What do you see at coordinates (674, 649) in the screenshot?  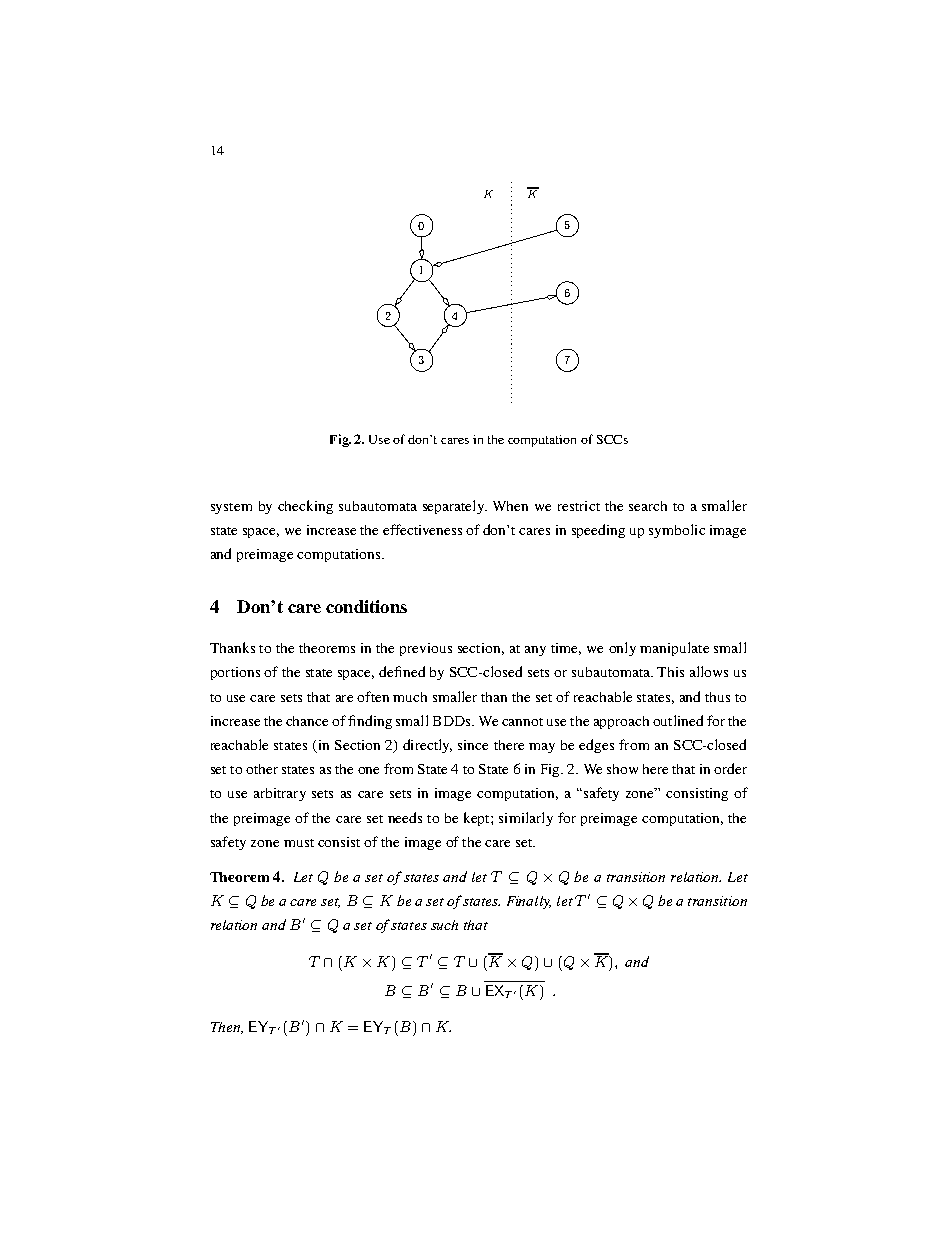 I see `manipulate` at bounding box center [674, 649].
